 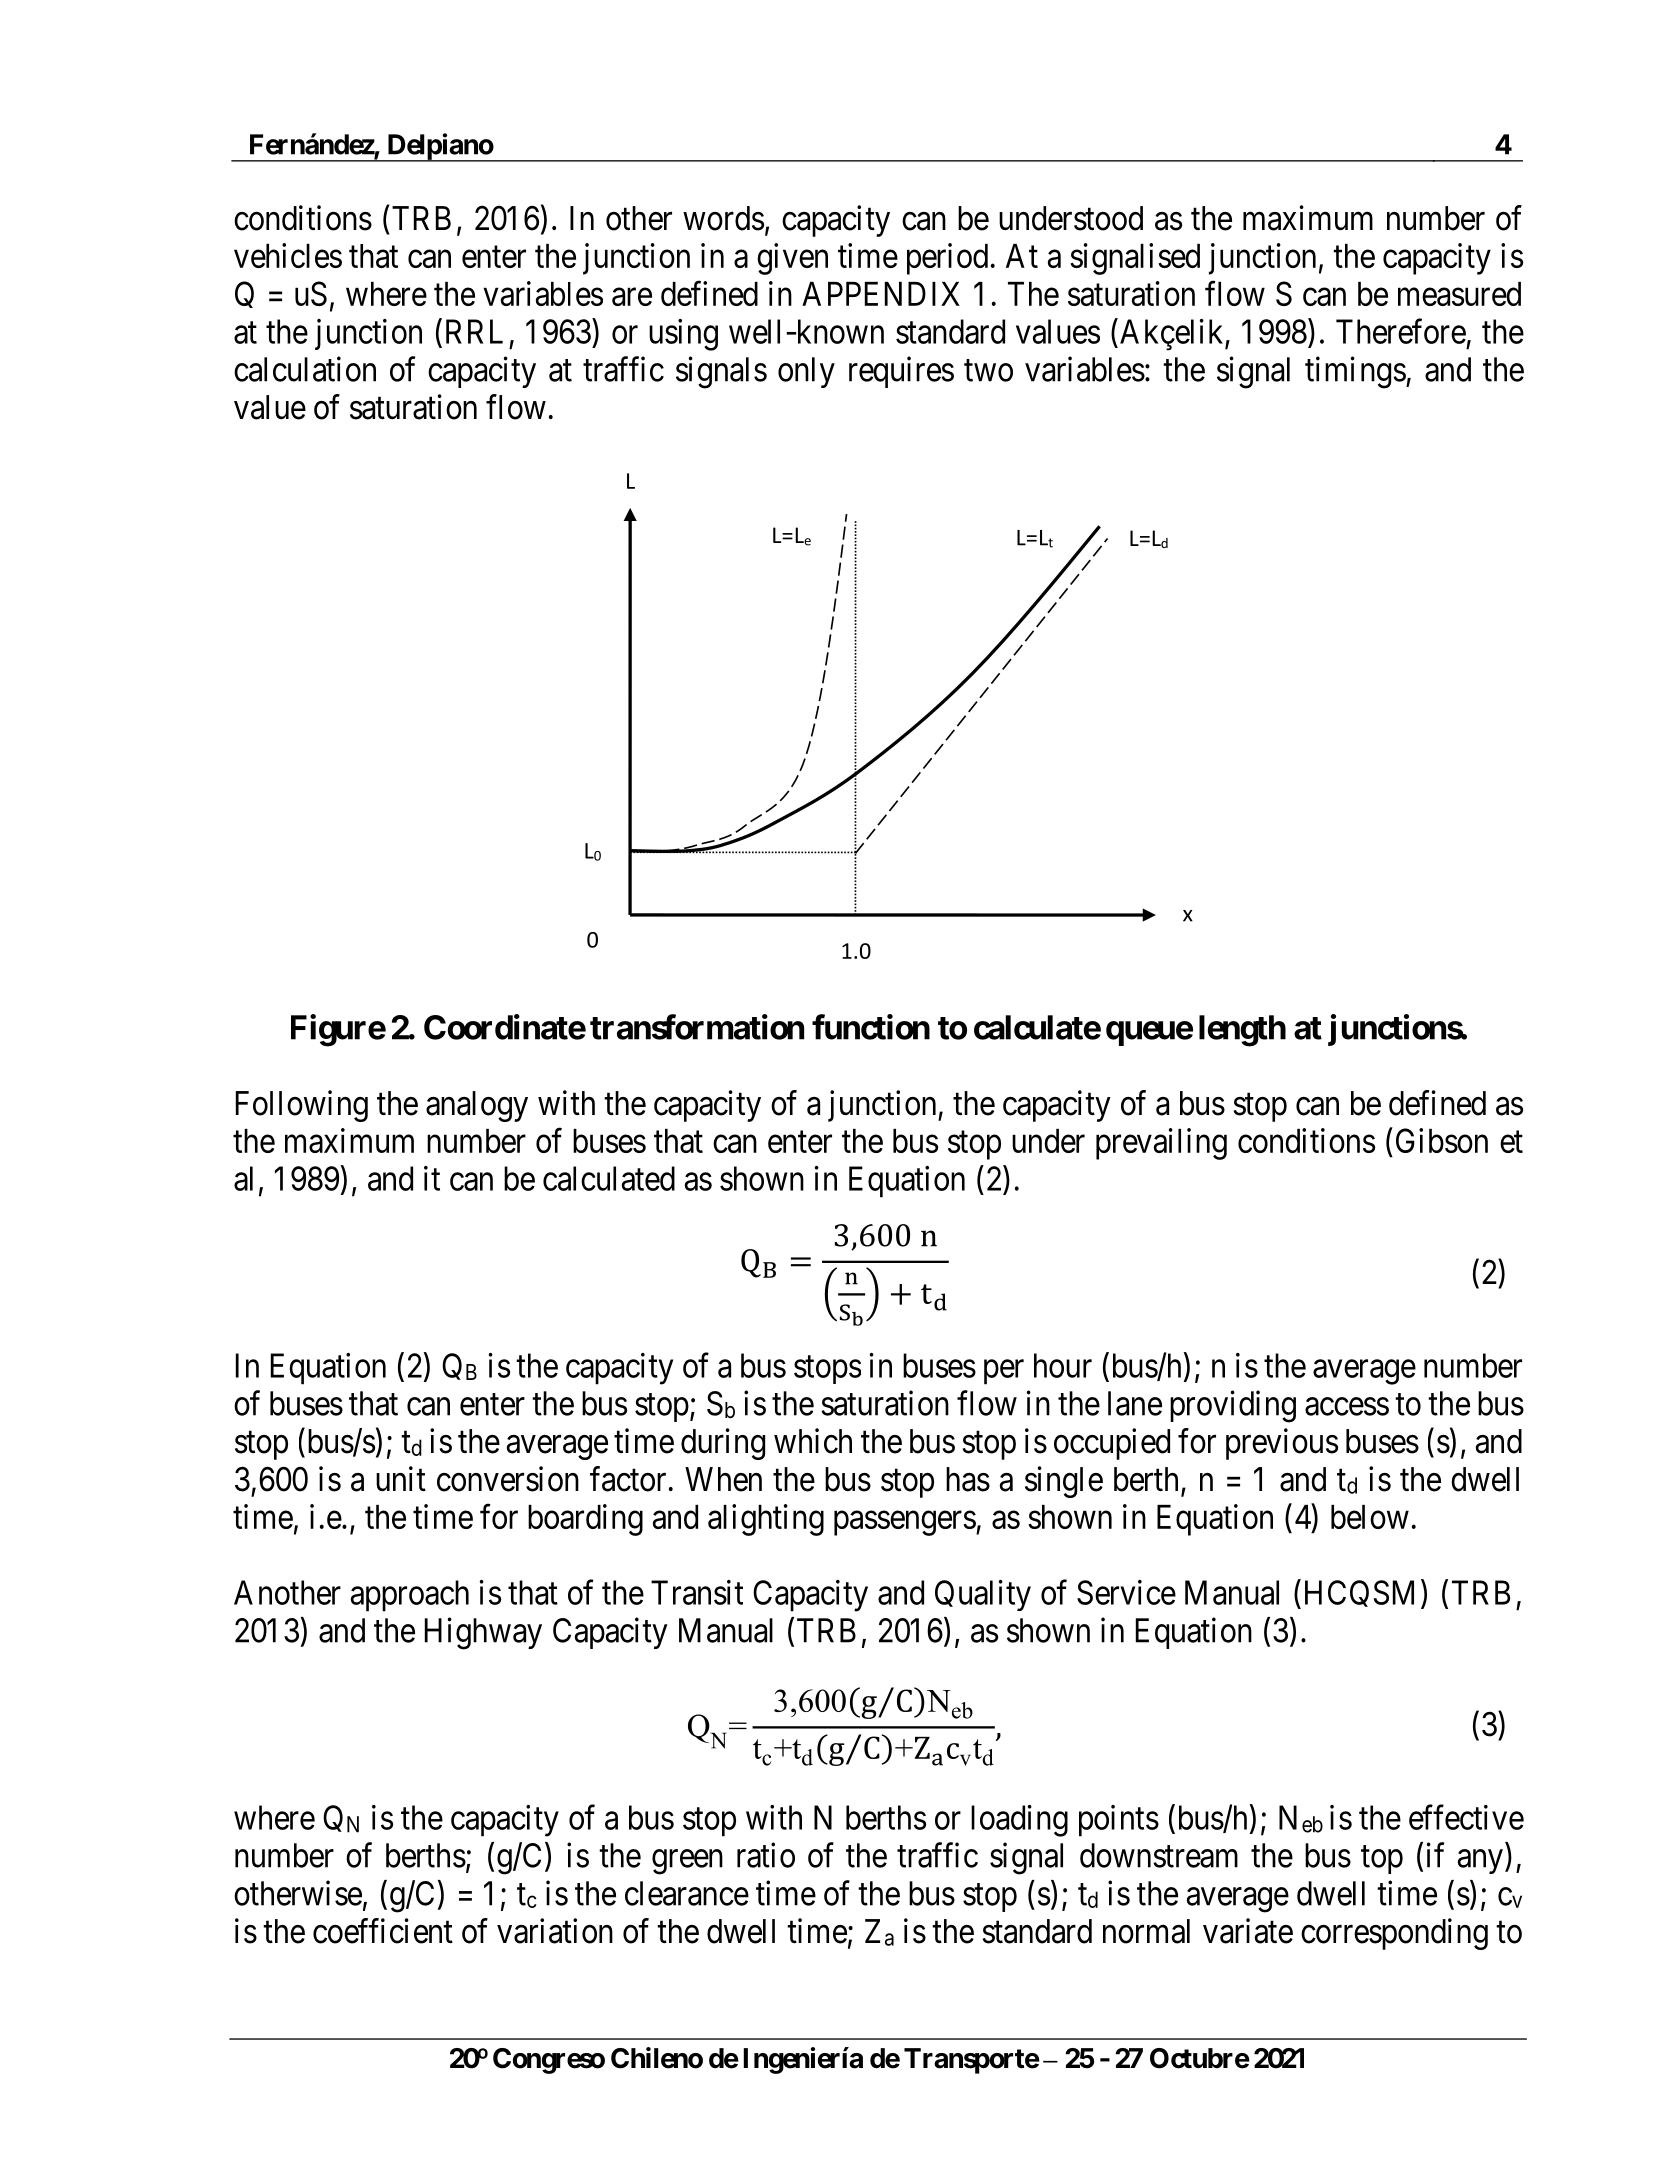 What do you see at coordinates (881, 294) in the image?
I see `APPENDIX` at bounding box center [881, 294].
